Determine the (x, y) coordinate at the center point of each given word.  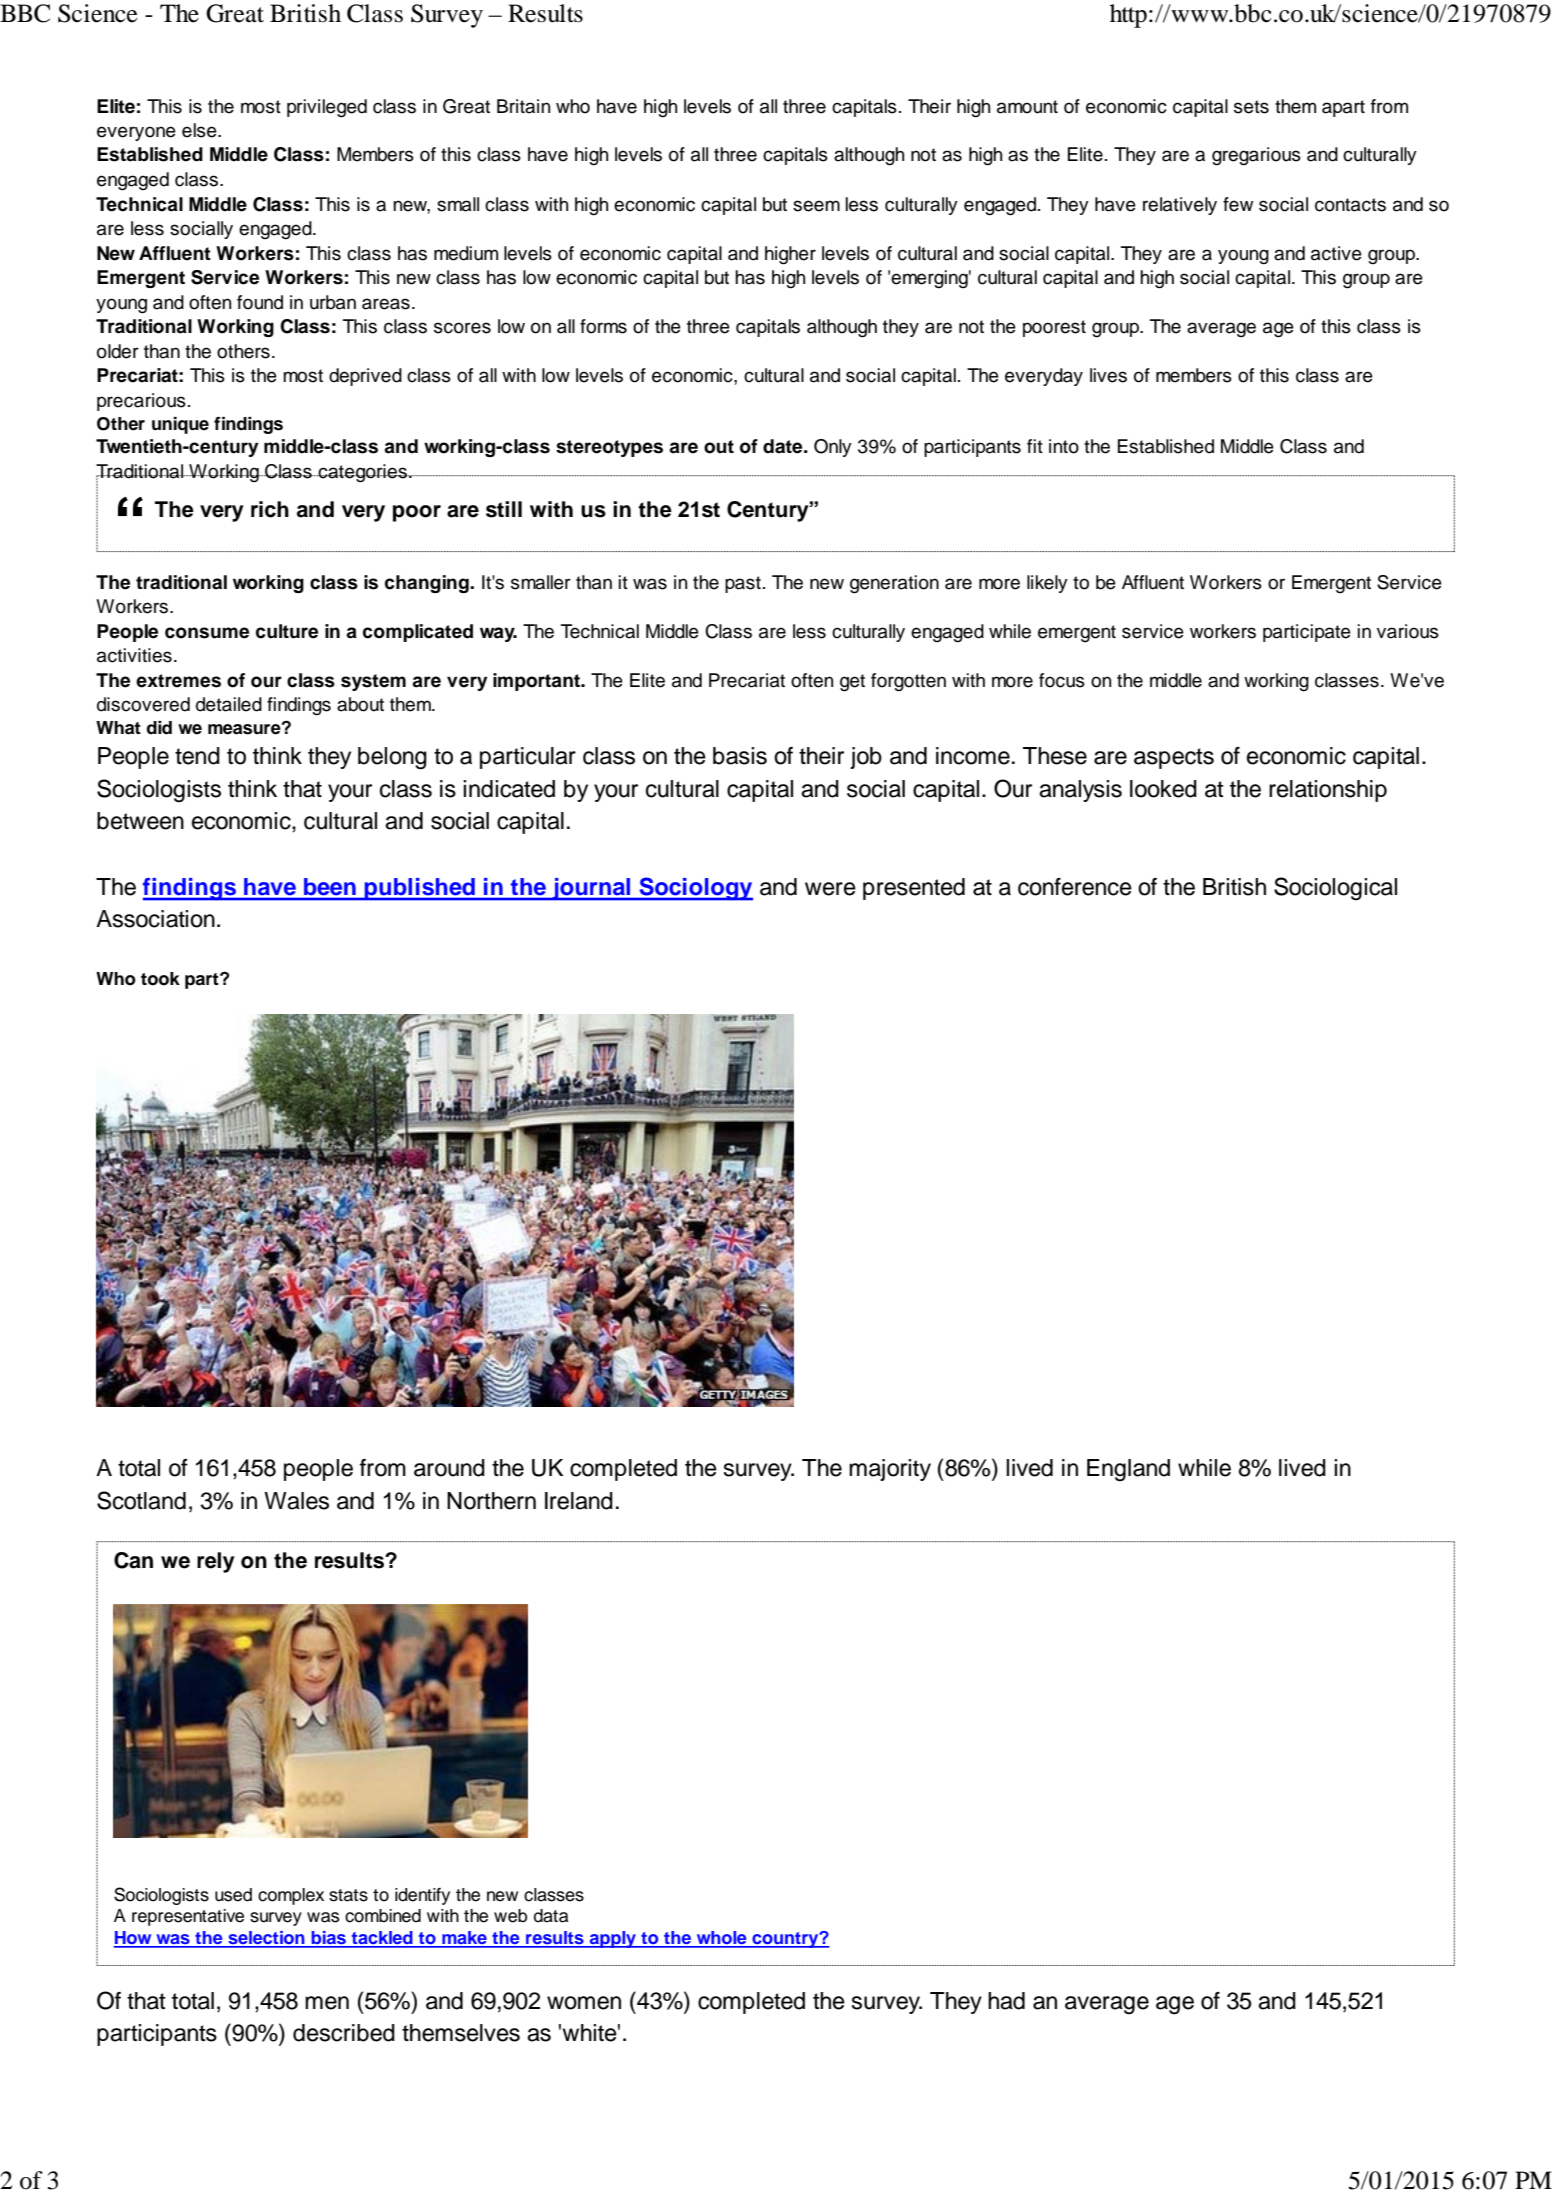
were (830, 889)
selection (266, 1939)
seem (816, 206)
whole (721, 1939)
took (160, 979)
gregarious (1256, 156)
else (200, 130)
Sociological (1335, 889)
